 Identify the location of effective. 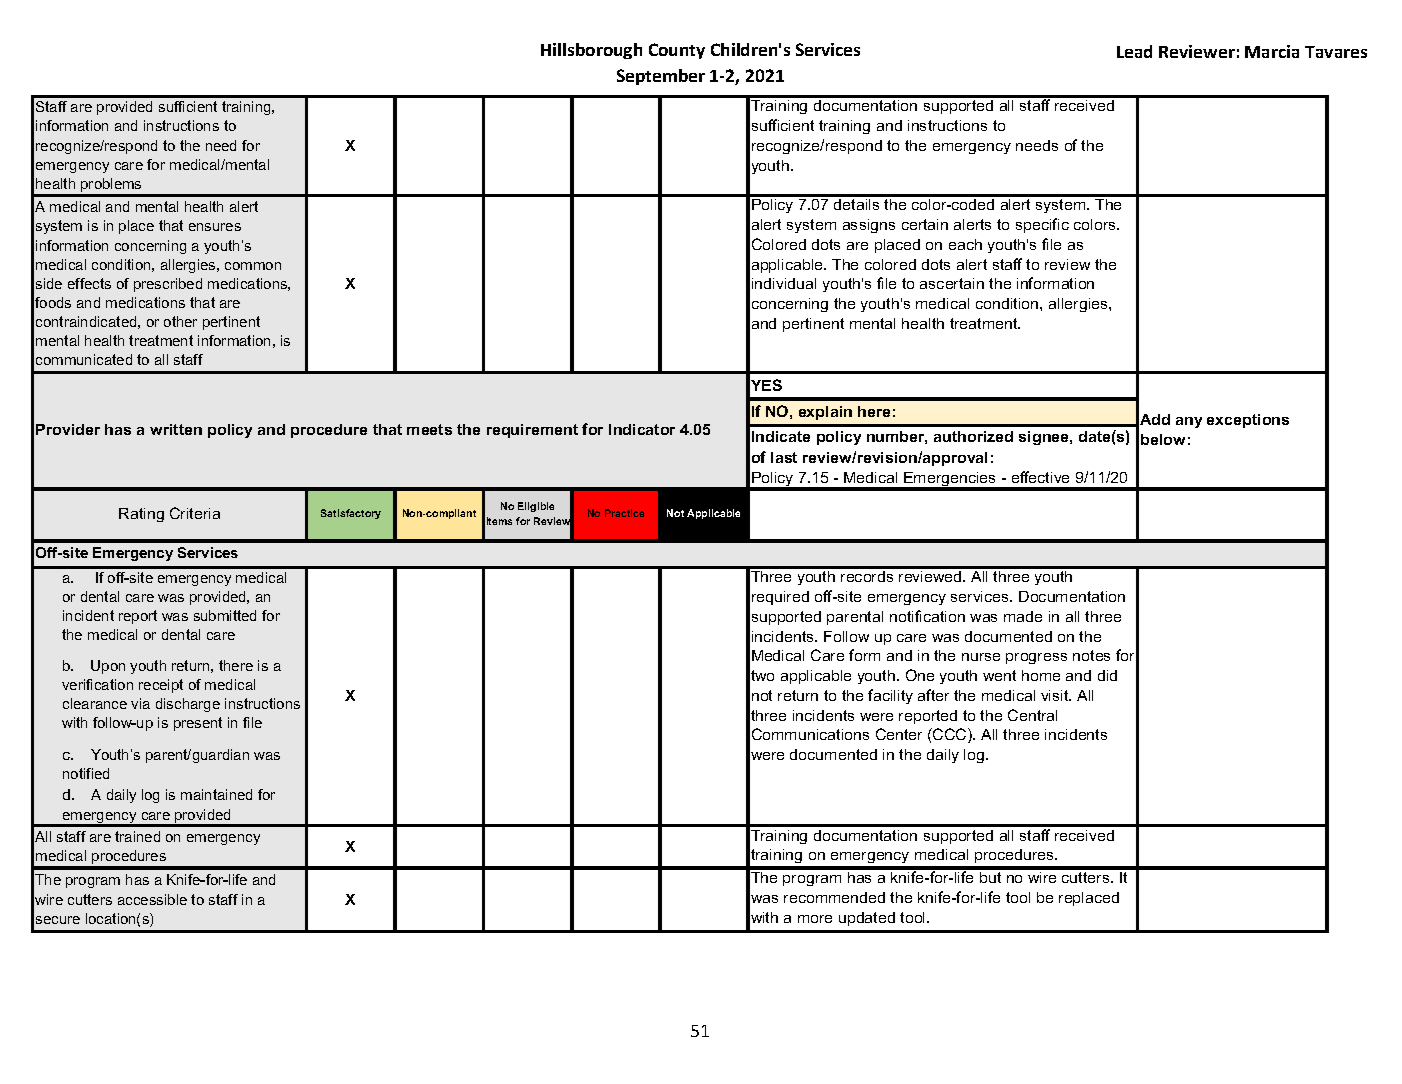
(1040, 477).
